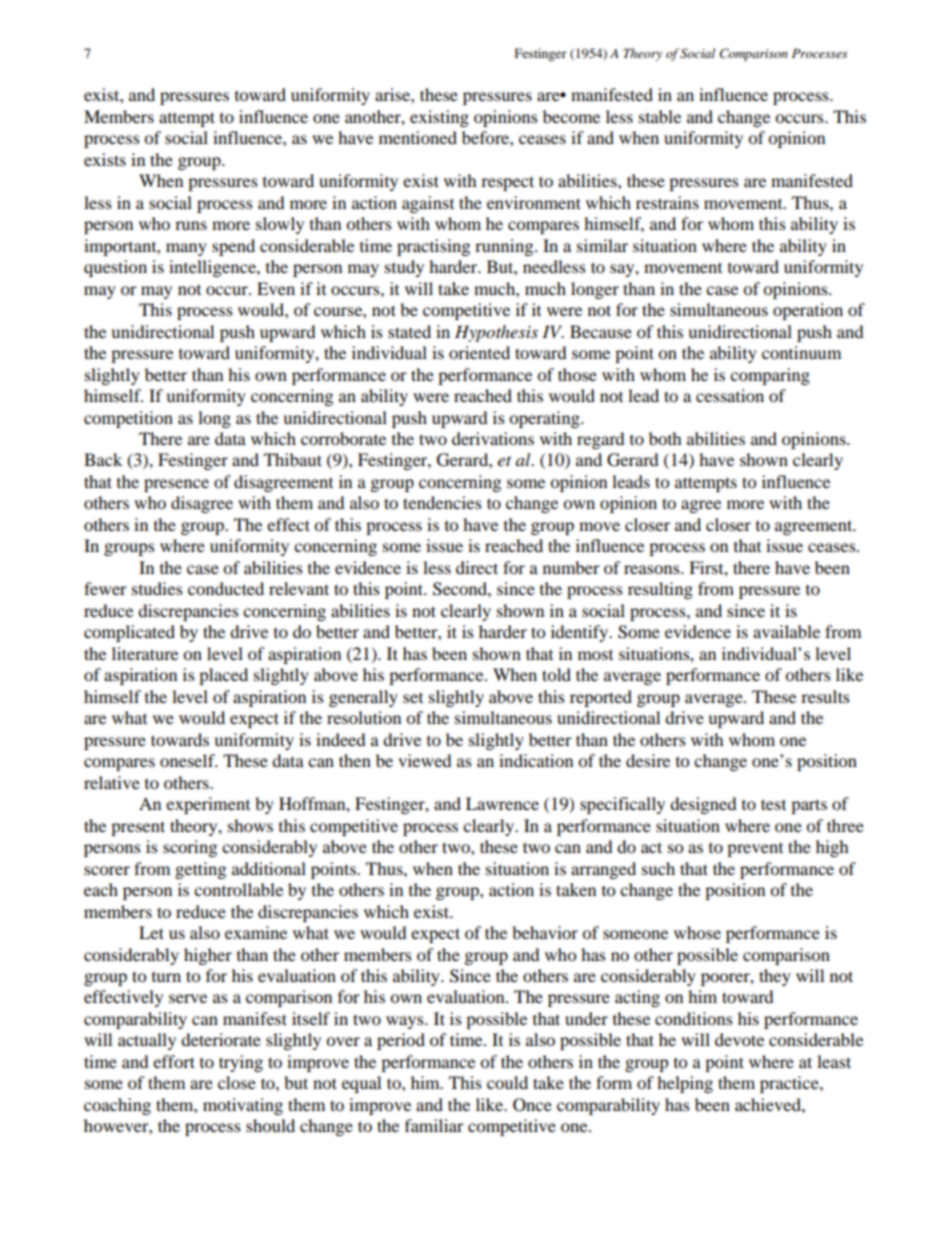 This screenshot has width=952, height=1233. I want to click on identify, so click(581, 633).
